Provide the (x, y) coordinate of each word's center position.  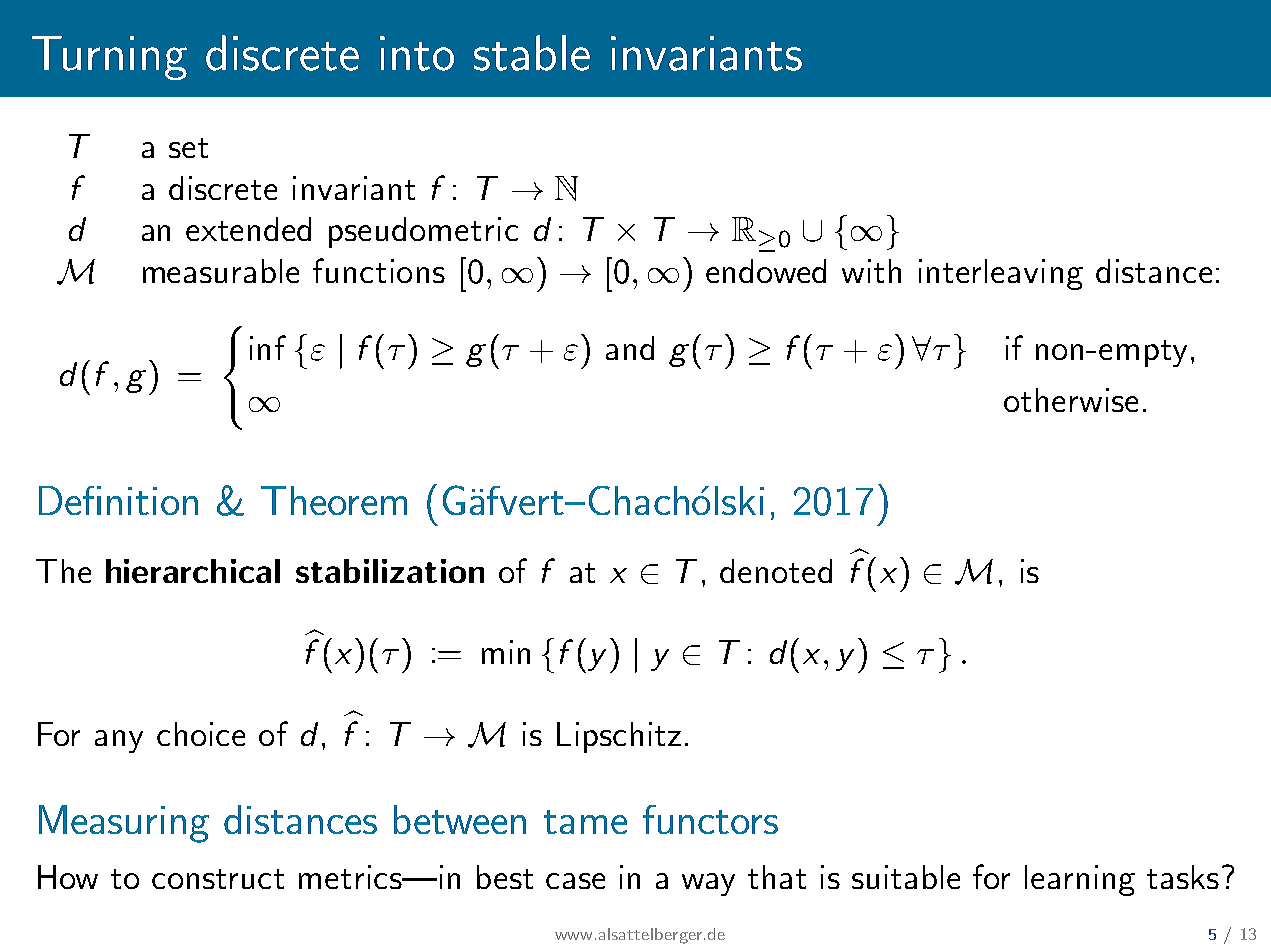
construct (218, 879)
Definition (118, 500)
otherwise (1071, 400)
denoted (776, 571)
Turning (109, 58)
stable (532, 53)
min (506, 652)
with (871, 271)
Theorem (334, 500)
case (575, 881)
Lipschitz (619, 737)
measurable (221, 271)
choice (201, 734)
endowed (766, 271)
